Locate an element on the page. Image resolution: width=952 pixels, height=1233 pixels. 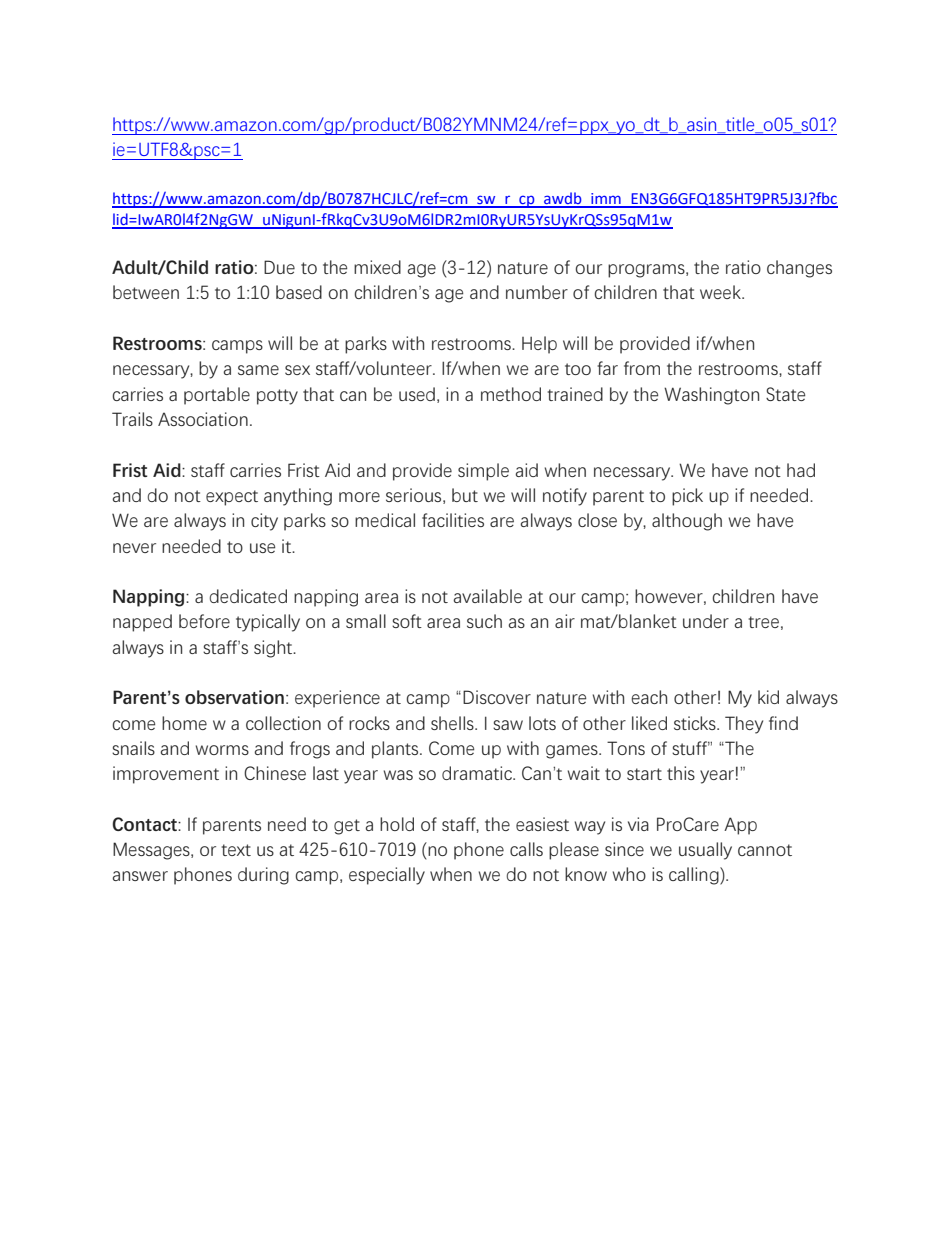
kid is located at coordinates (768, 697).
